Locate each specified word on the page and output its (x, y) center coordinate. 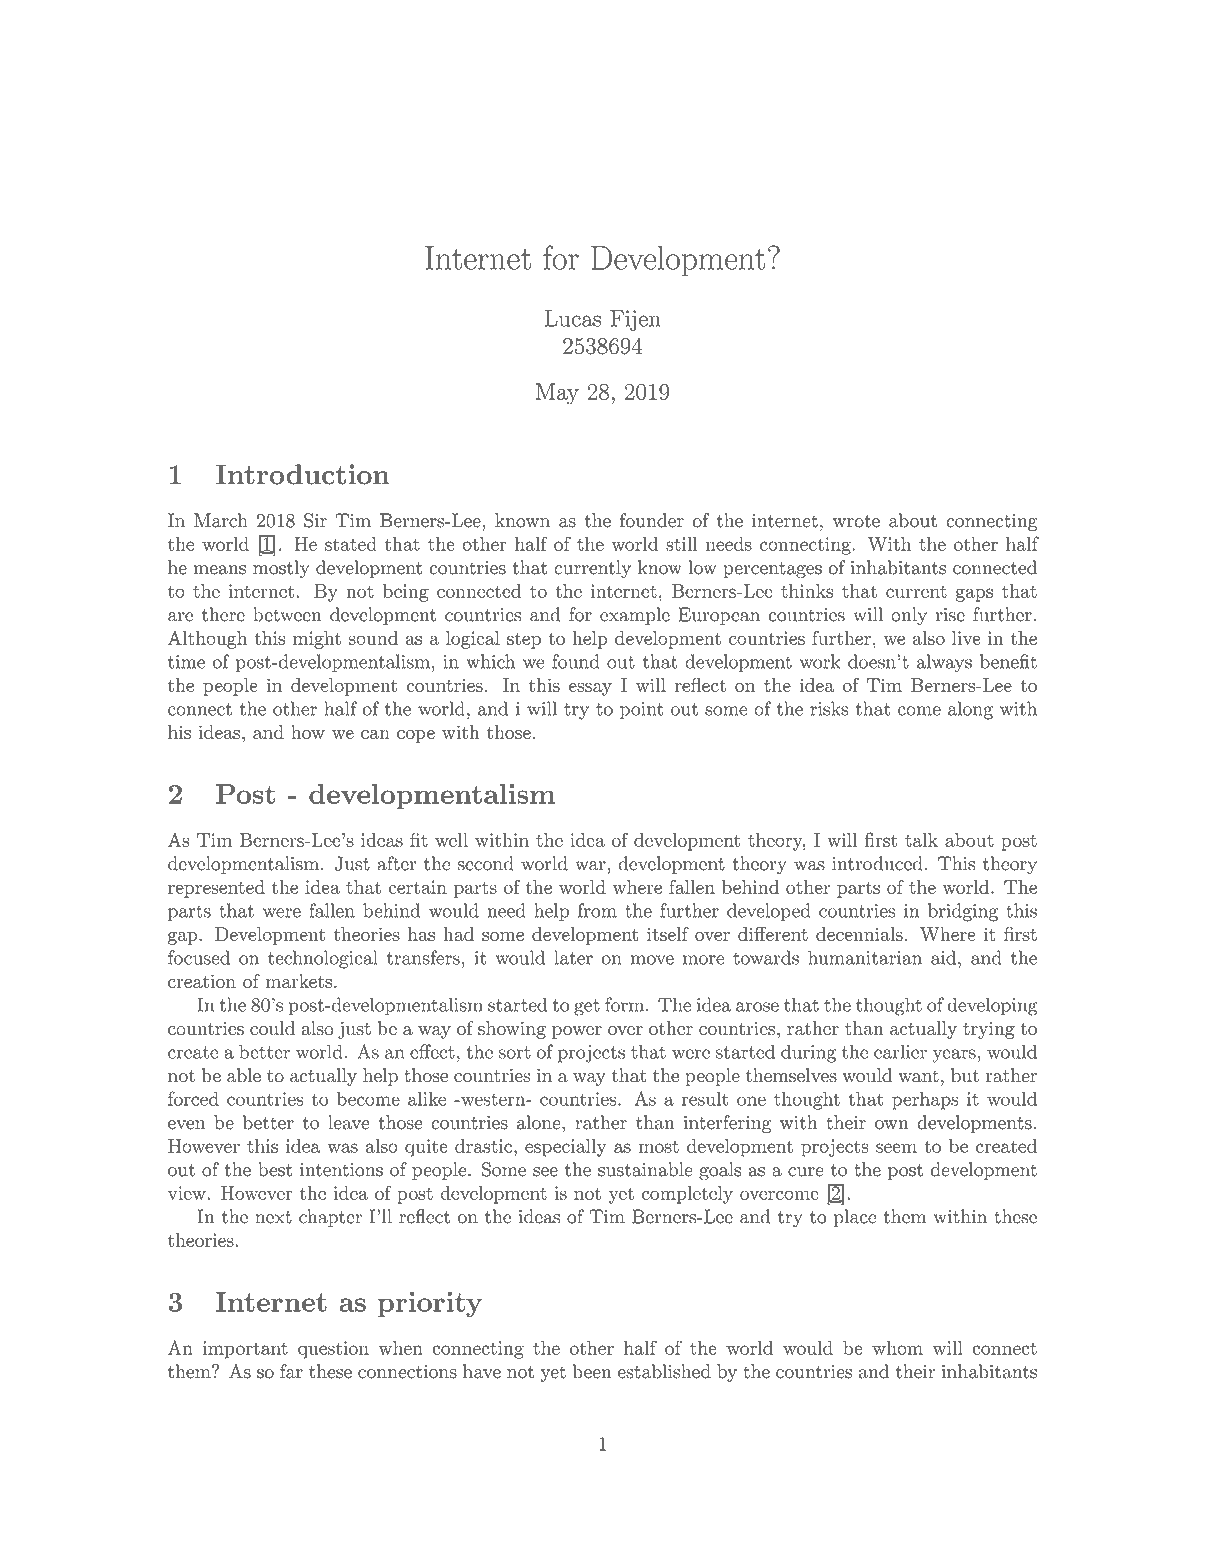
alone (539, 1122)
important (245, 1350)
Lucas (573, 318)
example (635, 616)
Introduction (303, 474)
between (287, 614)
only (909, 616)
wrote (856, 521)
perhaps (925, 1101)
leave (349, 1122)
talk (921, 840)
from (597, 910)
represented (216, 889)
